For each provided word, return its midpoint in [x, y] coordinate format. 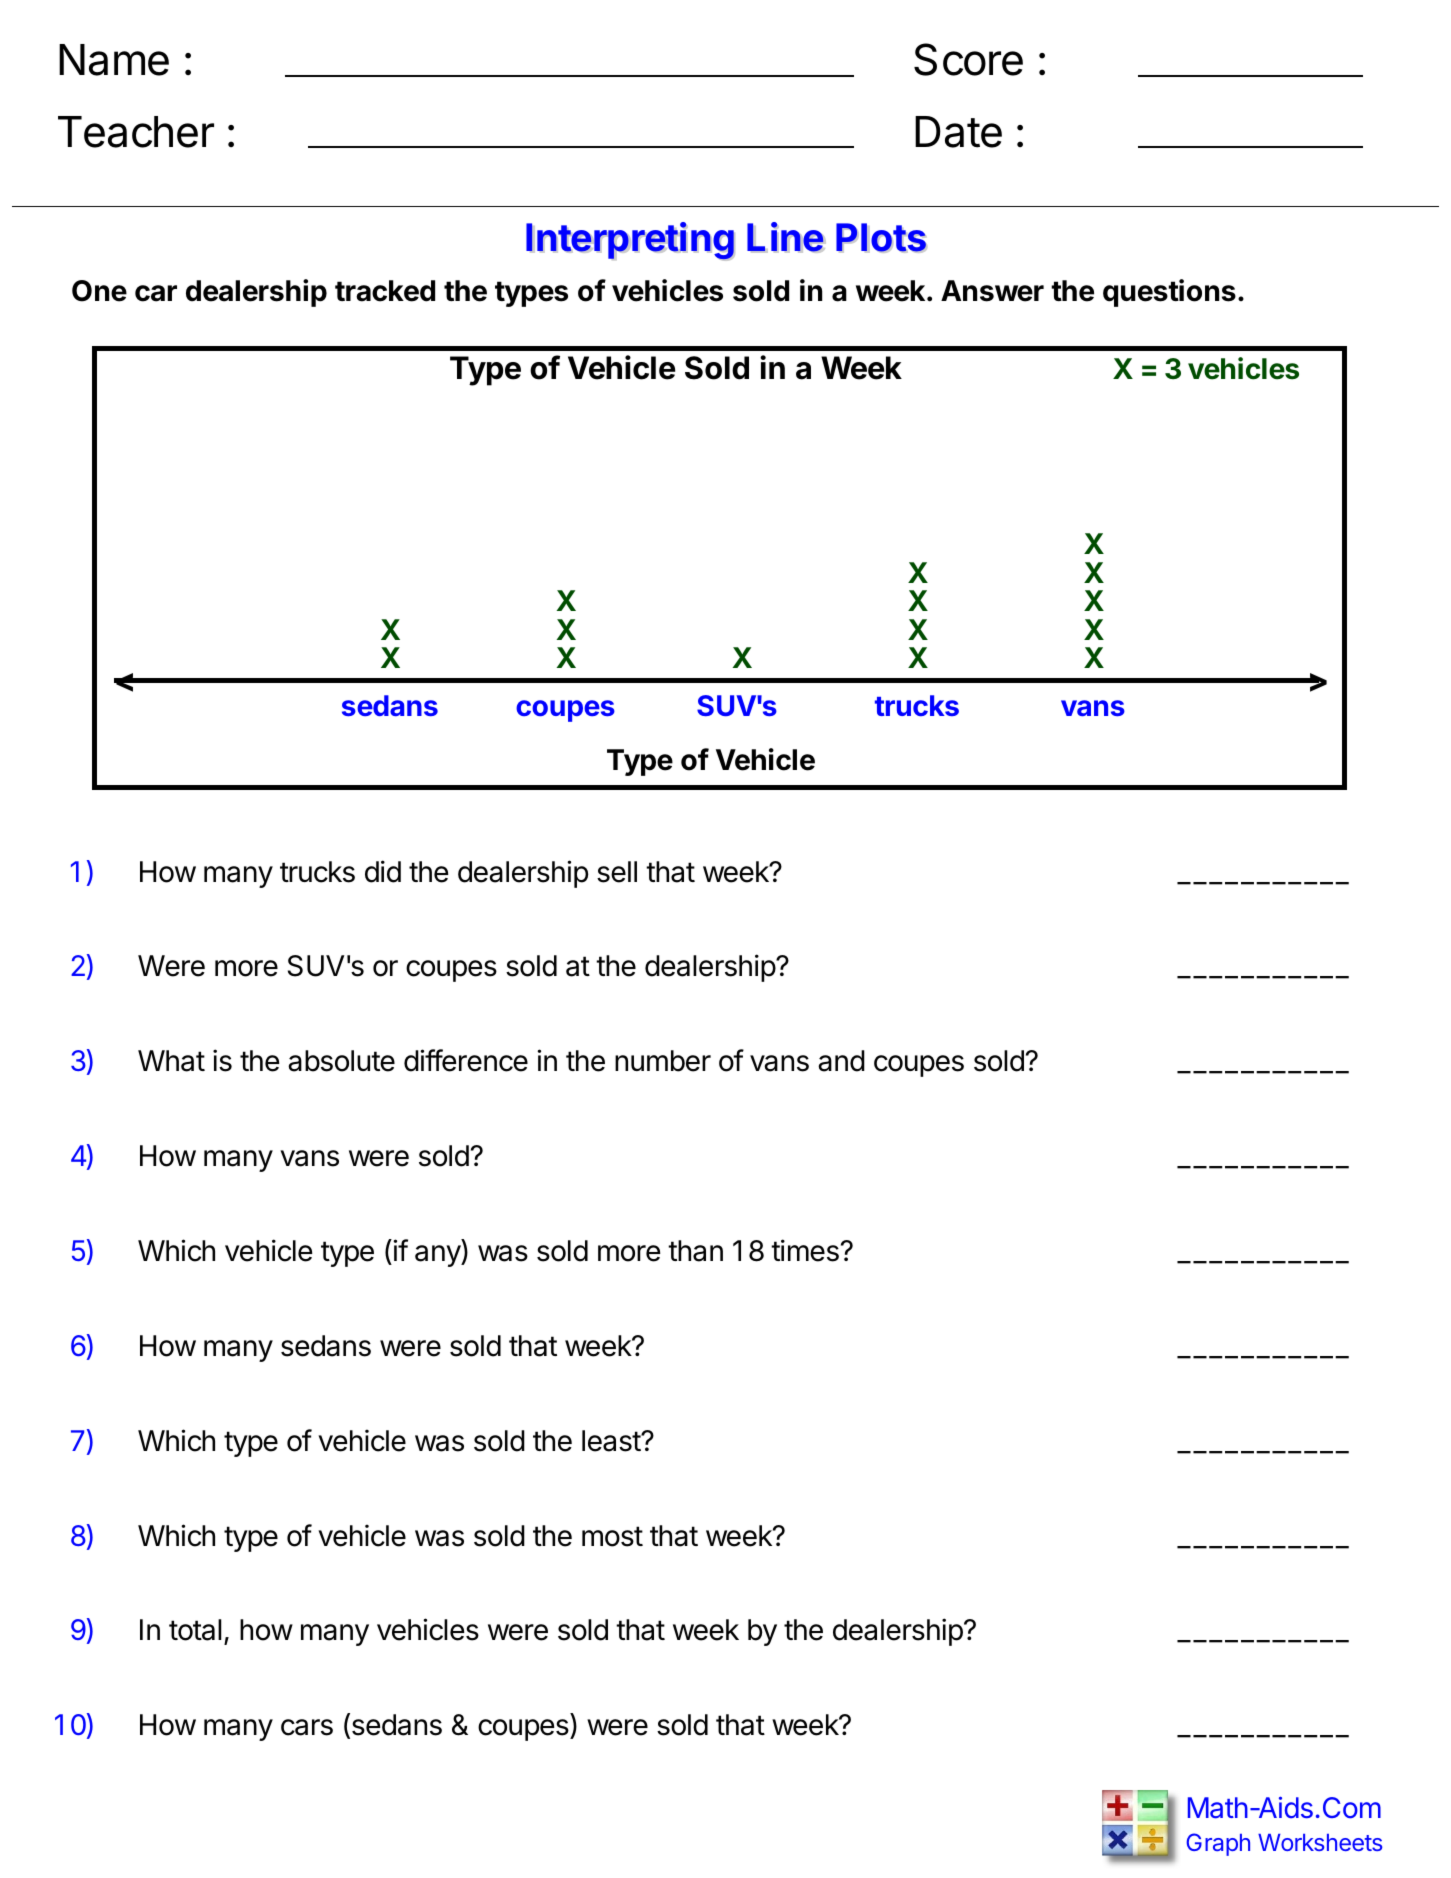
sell [617, 872]
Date [958, 132]
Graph [1218, 1844]
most [612, 1536]
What [171, 1061]
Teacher [136, 132]
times [805, 1250]
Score [968, 59]
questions [1169, 293]
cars [307, 1727]
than [695, 1251]
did [383, 871]
